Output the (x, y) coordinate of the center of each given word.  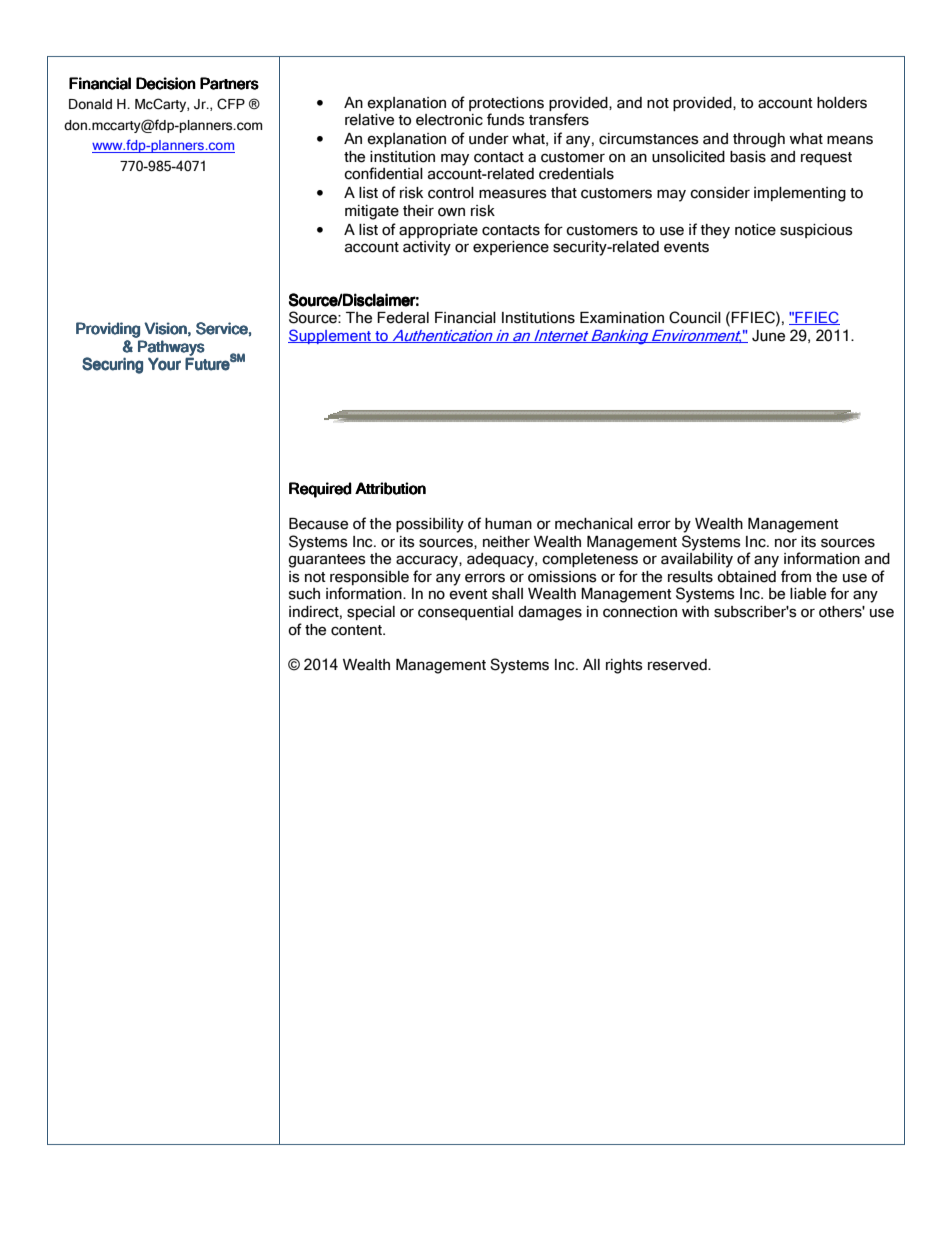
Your (164, 364)
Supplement (331, 336)
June (768, 336)
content (357, 630)
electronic (449, 120)
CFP (231, 104)
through (759, 140)
